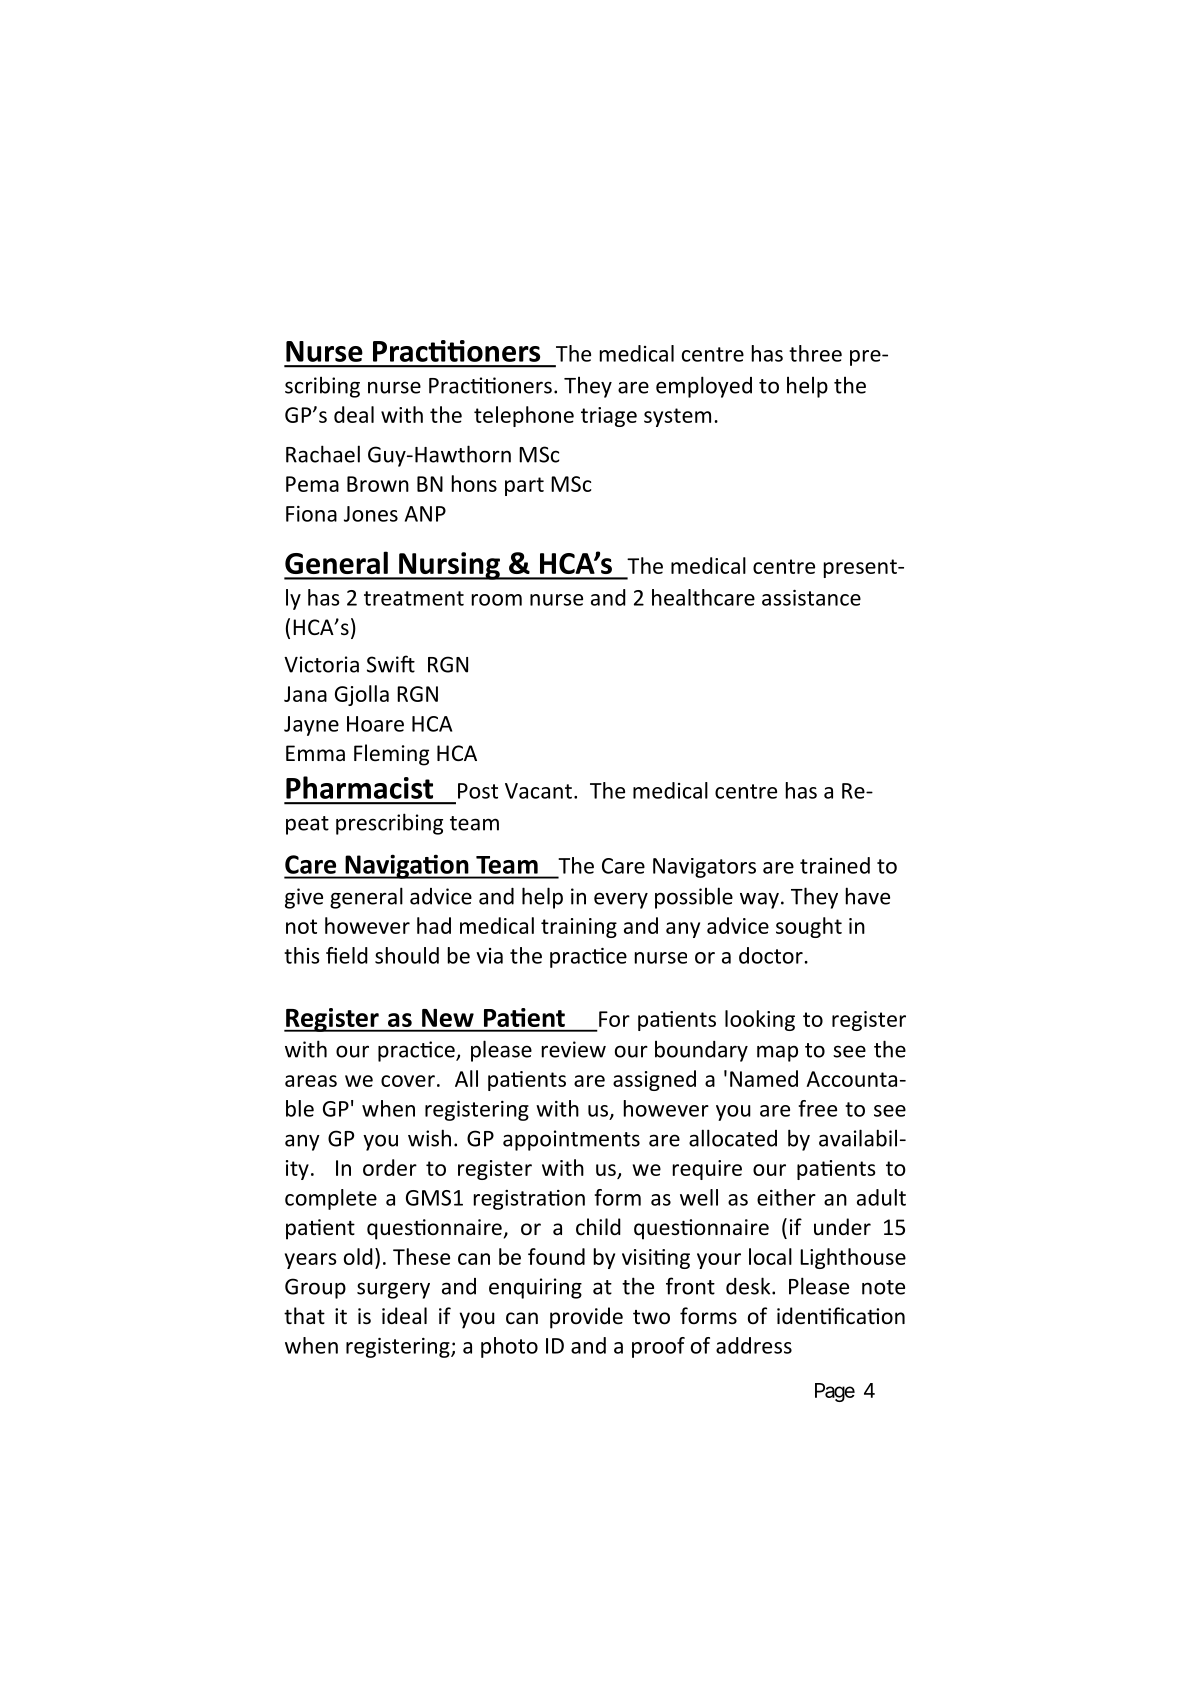  Describe the element at coordinates (375, 724) in the document. I see `Hoare` at that location.
